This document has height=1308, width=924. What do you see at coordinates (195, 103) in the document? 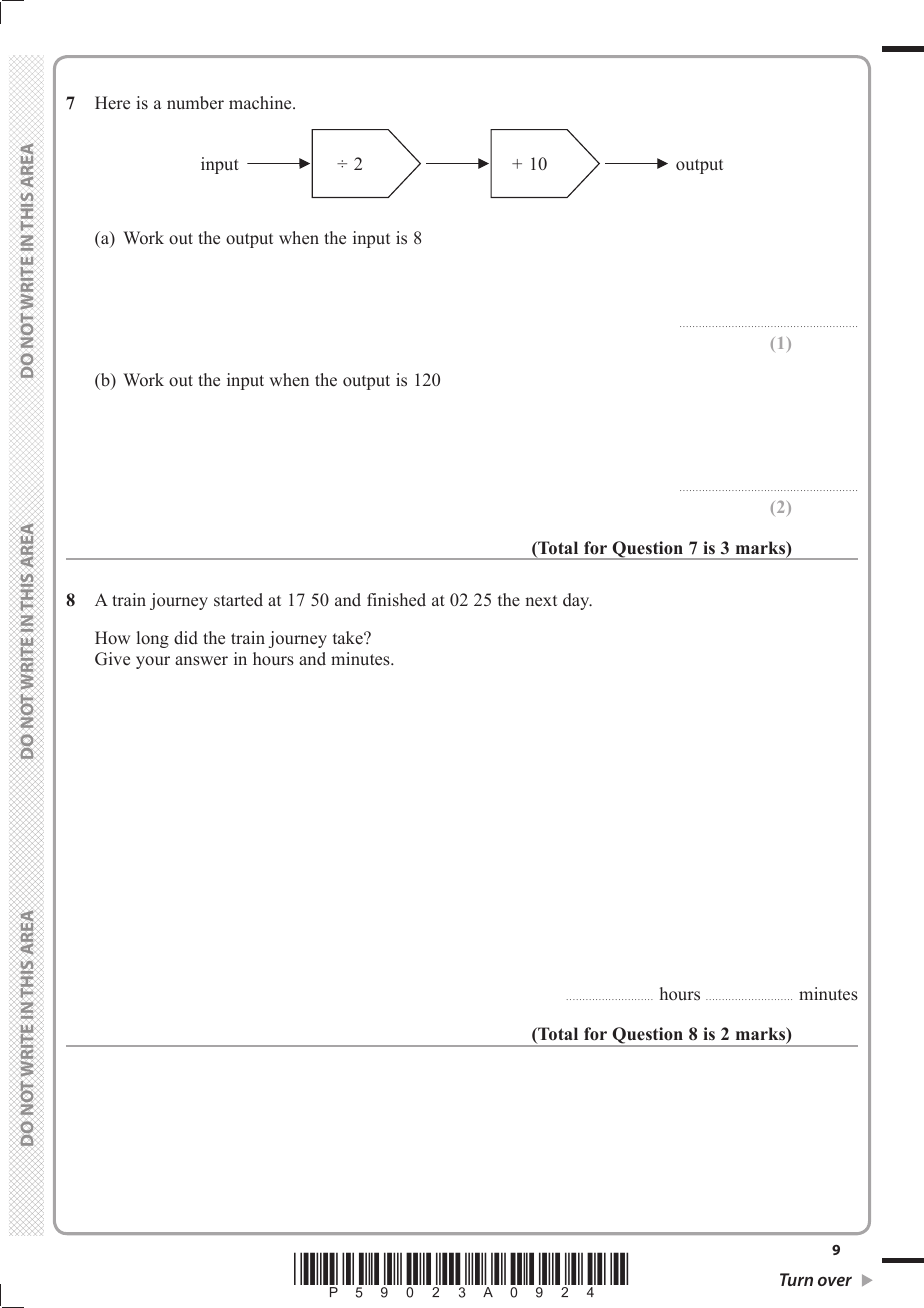
I see `number` at bounding box center [195, 103].
